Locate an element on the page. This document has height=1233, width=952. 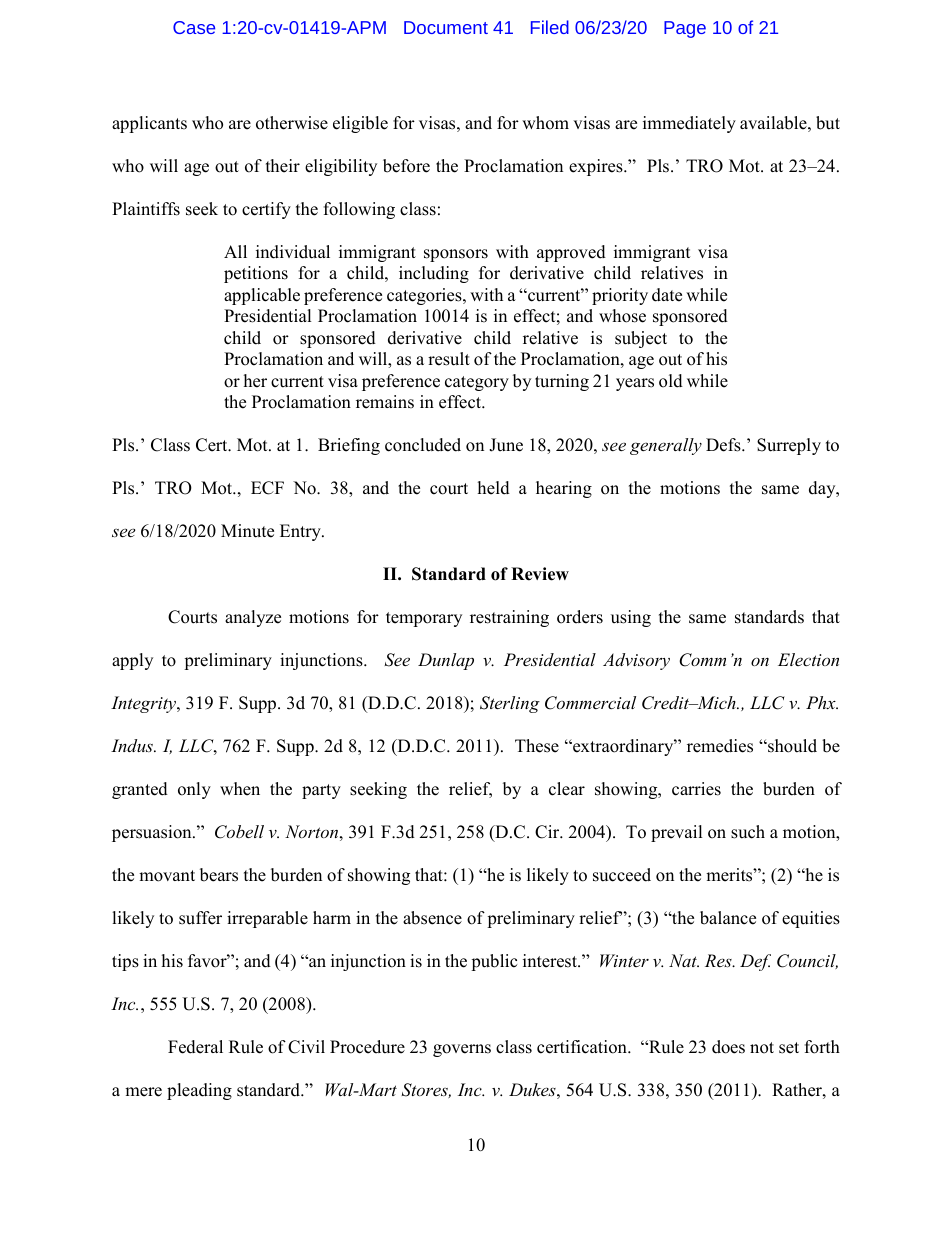
date is located at coordinates (667, 295).
